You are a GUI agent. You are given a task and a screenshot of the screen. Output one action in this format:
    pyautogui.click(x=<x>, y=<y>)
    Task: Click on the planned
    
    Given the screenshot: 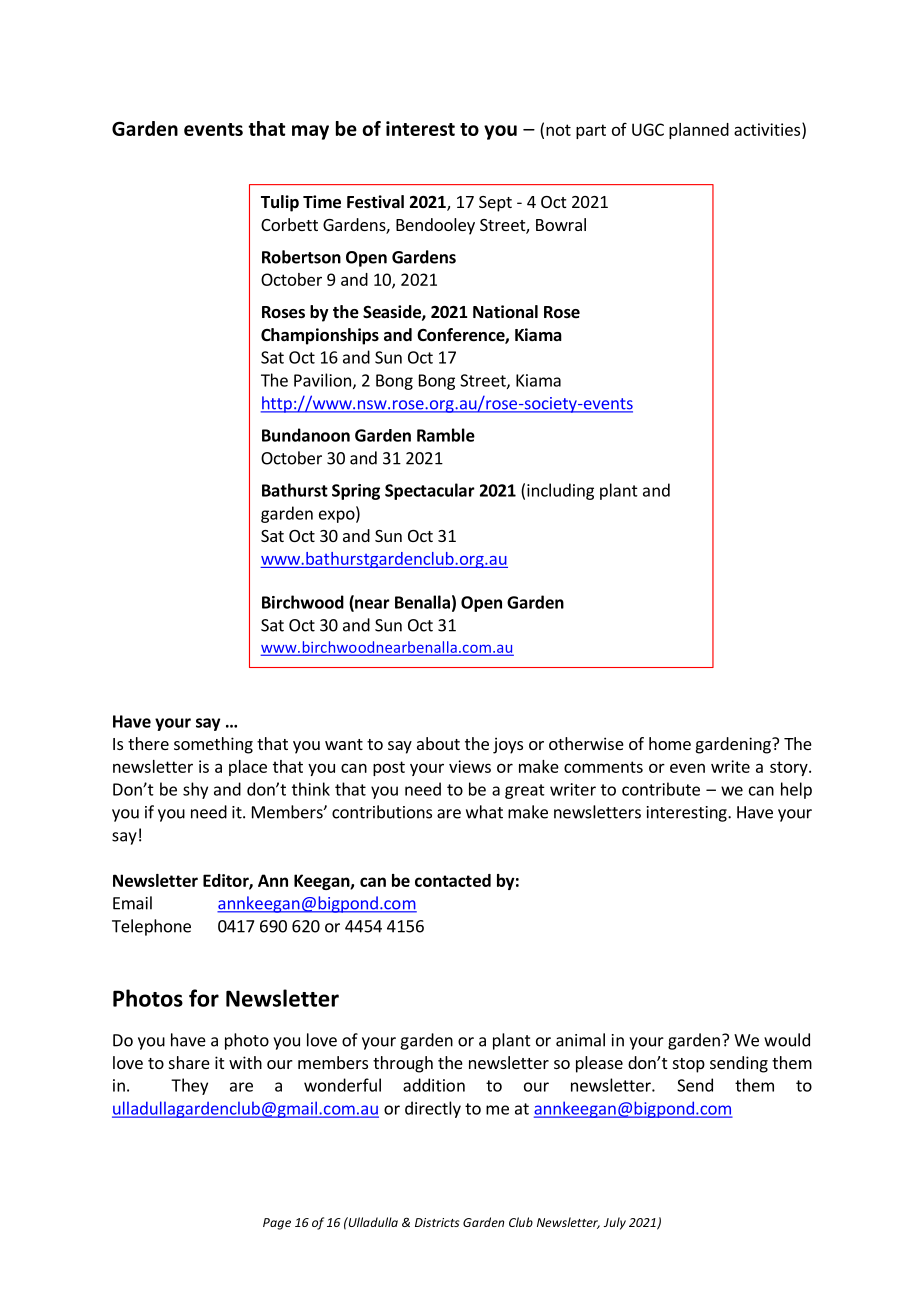 What is the action you would take?
    pyautogui.click(x=699, y=131)
